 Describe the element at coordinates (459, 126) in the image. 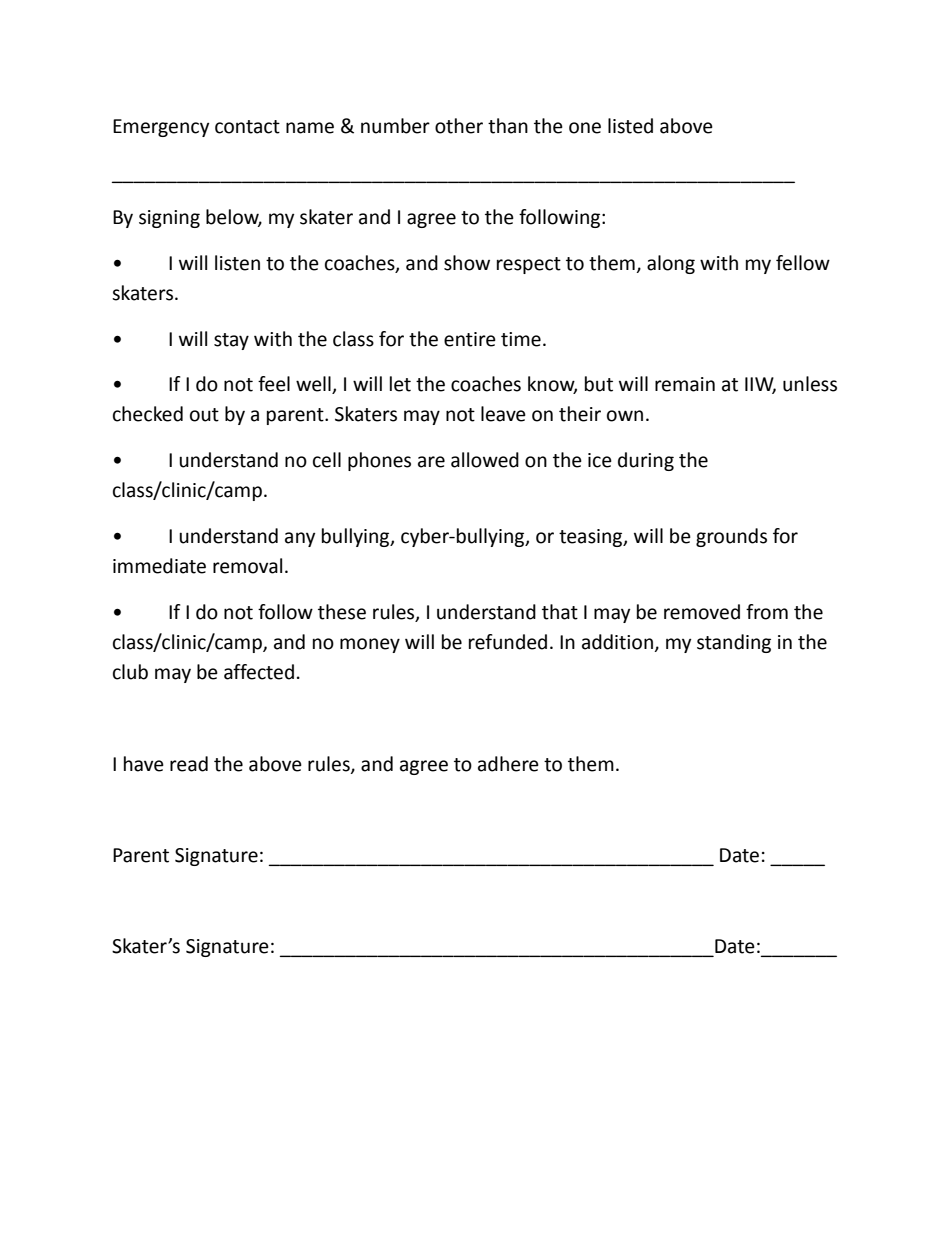

I see `other` at that location.
